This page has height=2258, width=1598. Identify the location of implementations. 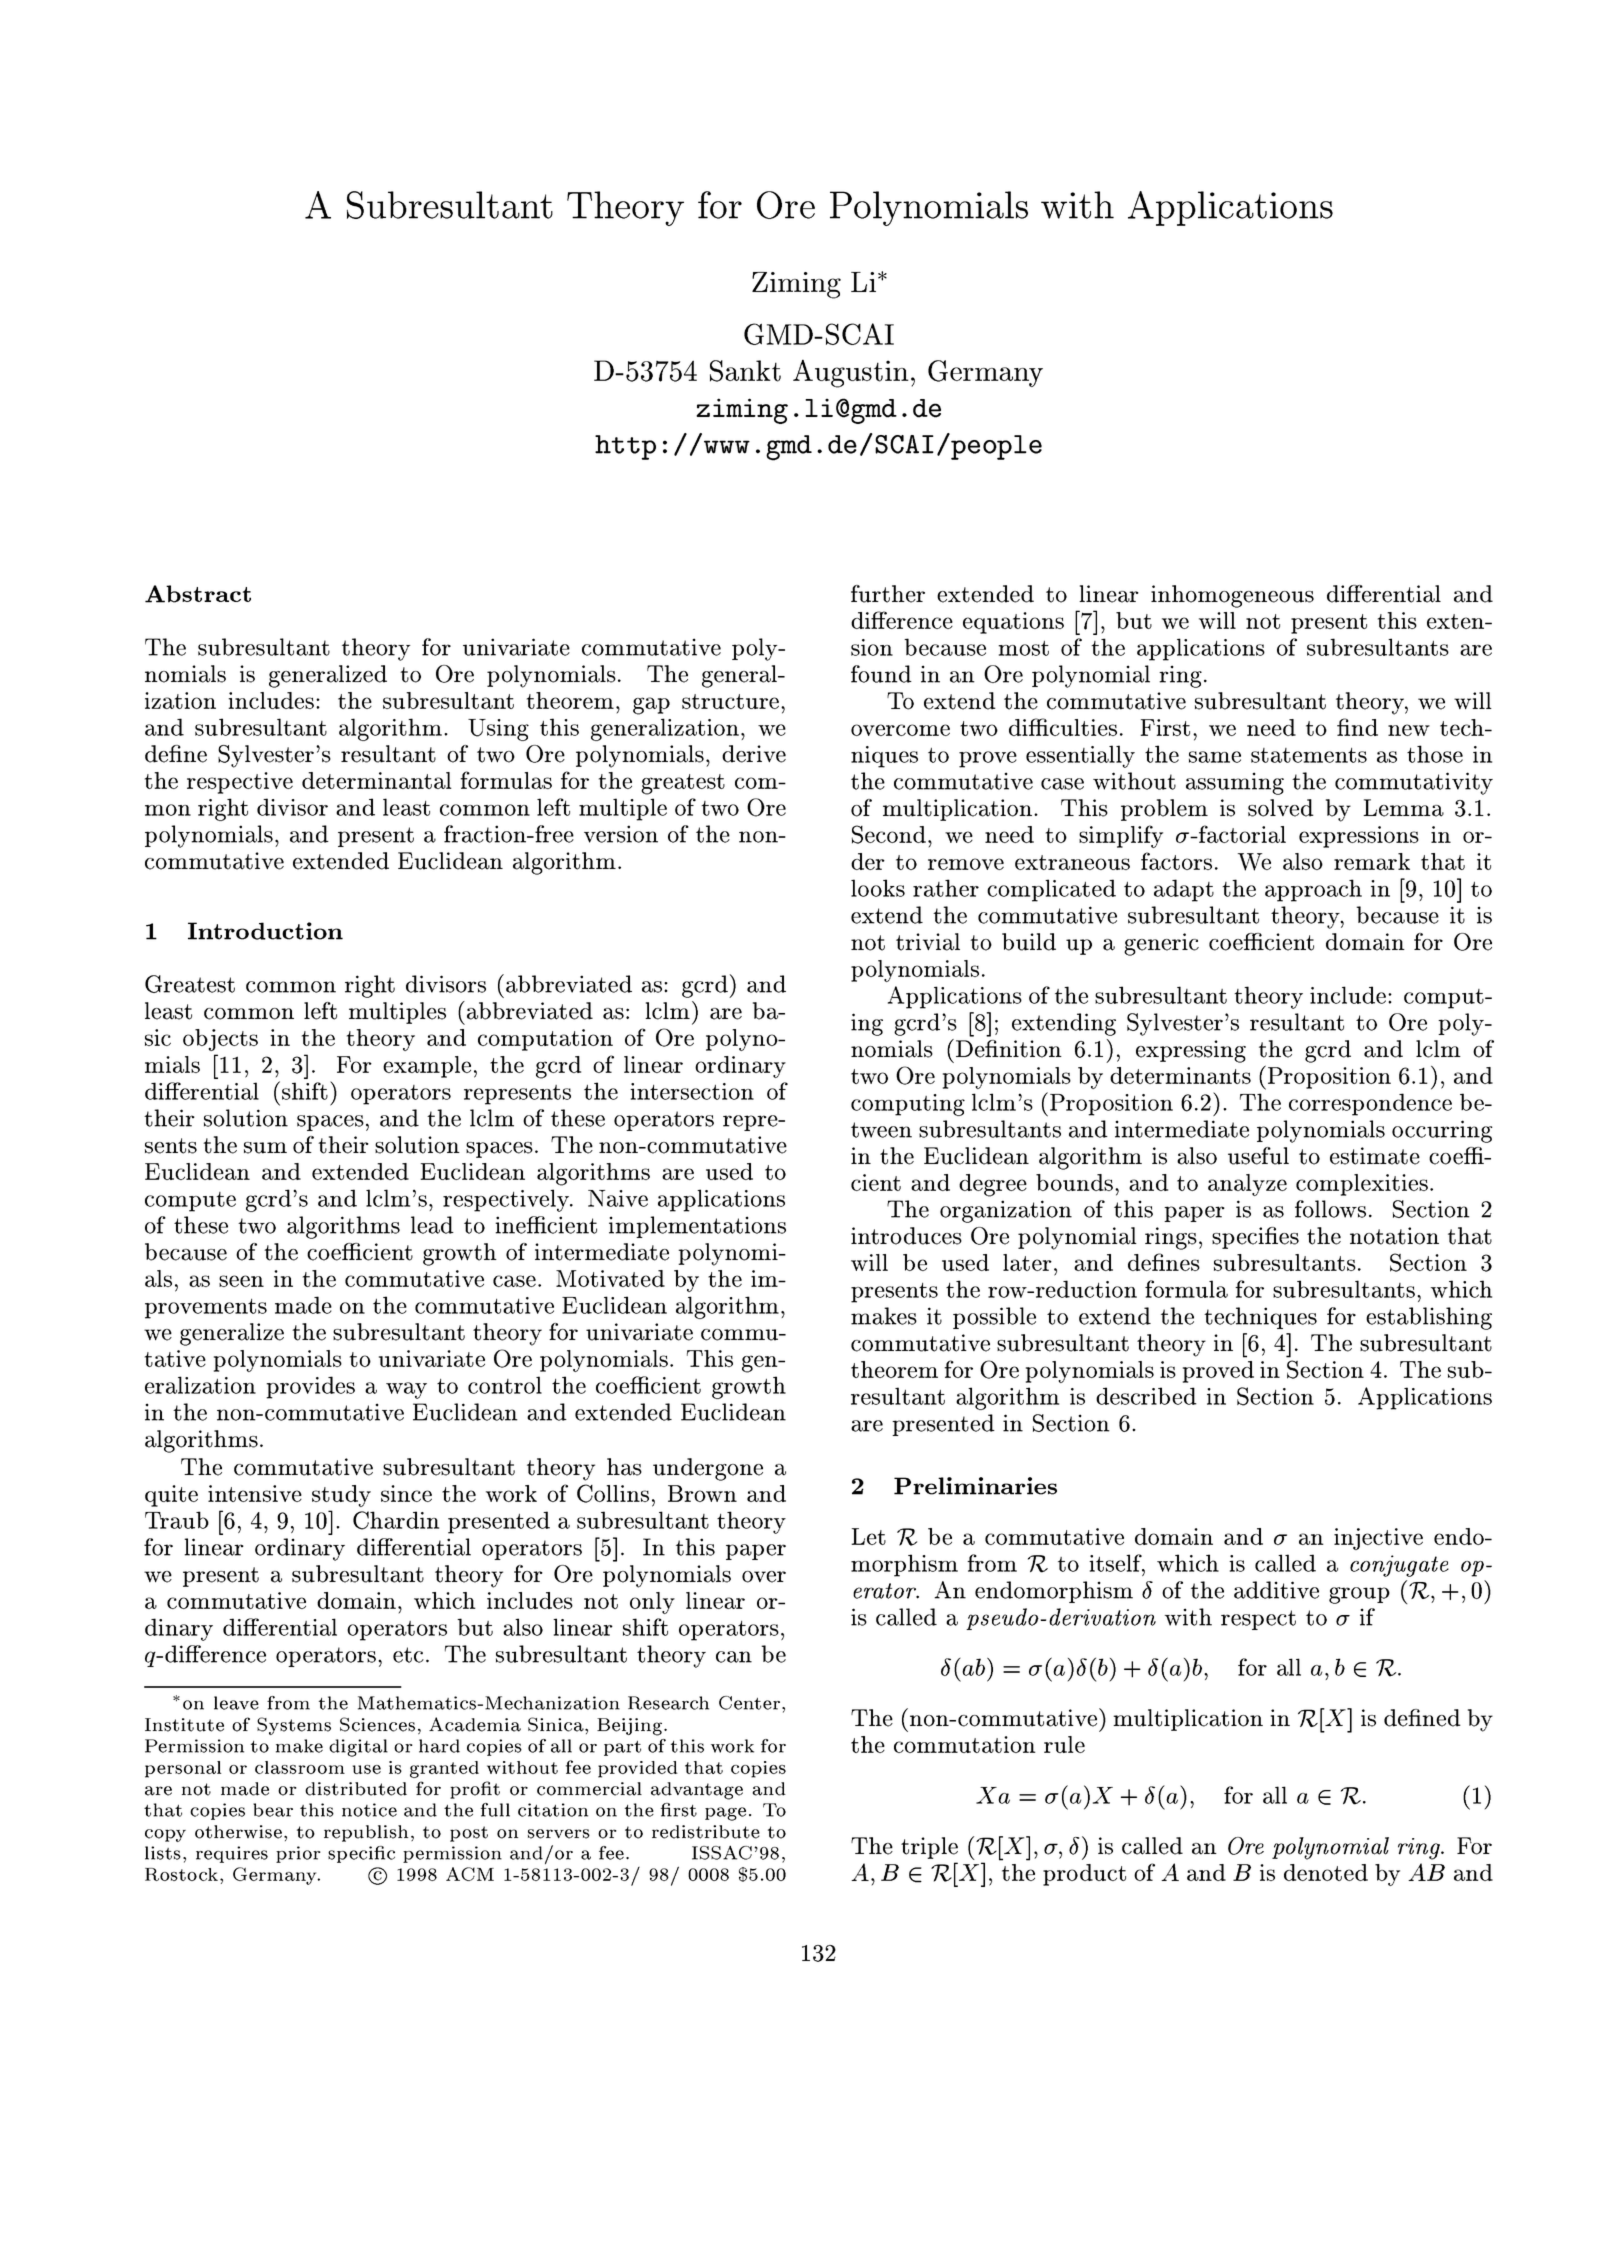
(697, 1227).
